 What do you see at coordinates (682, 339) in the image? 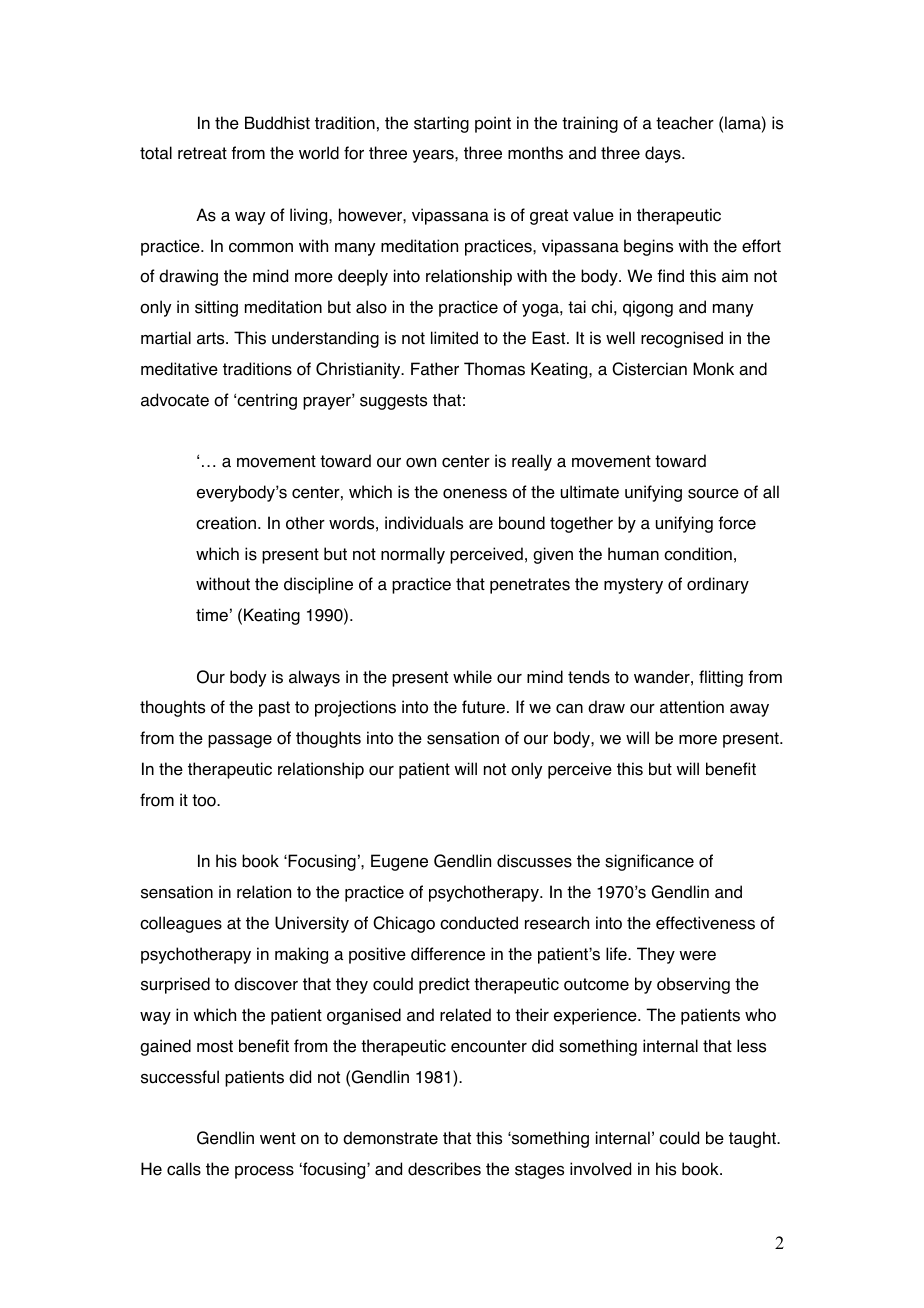
I see `recognised` at bounding box center [682, 339].
